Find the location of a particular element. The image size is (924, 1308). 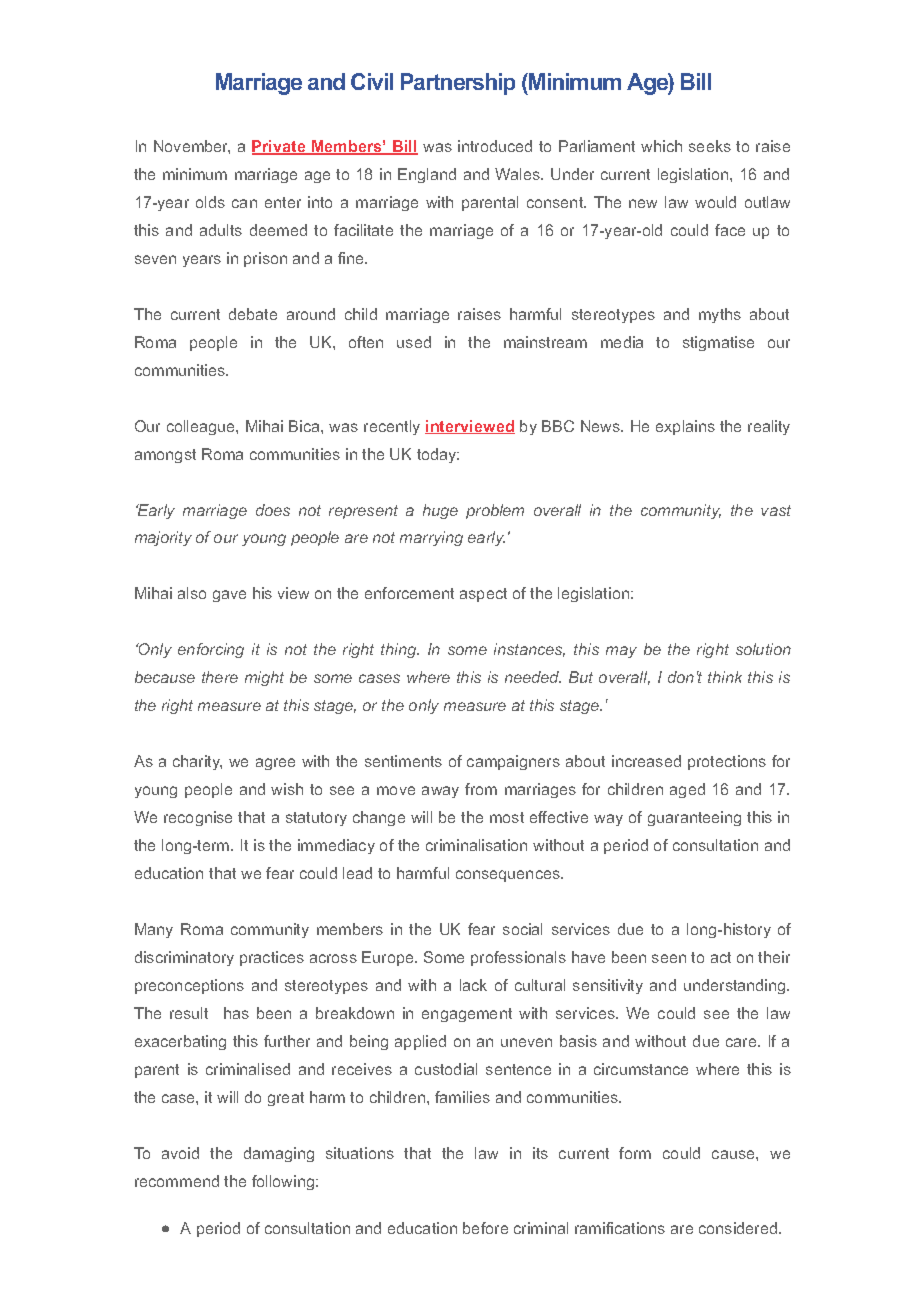

lack is located at coordinates (473, 985).
